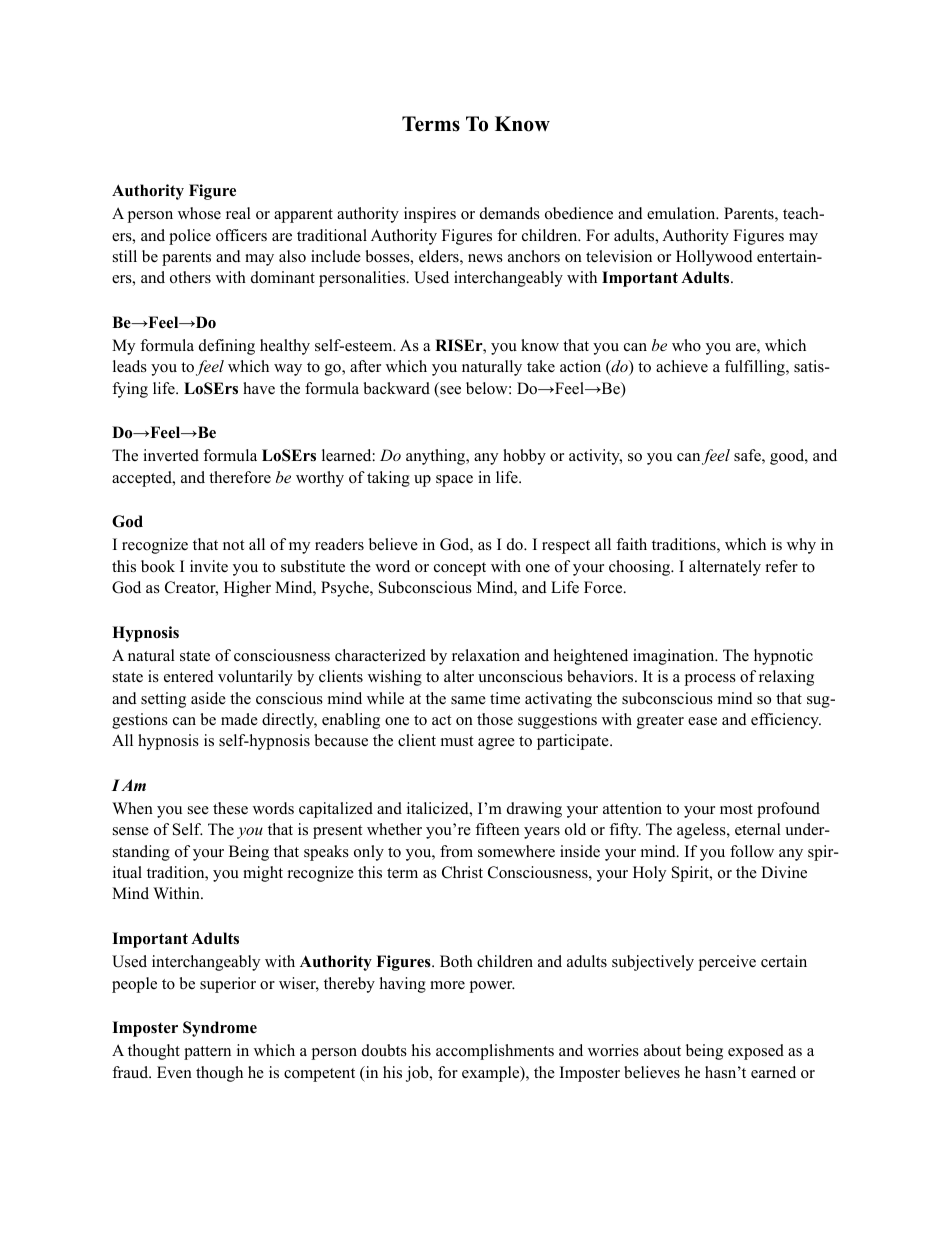 This screenshot has height=1233, width=952. Describe the element at coordinates (702, 721) in the screenshot. I see `ease` at that location.
